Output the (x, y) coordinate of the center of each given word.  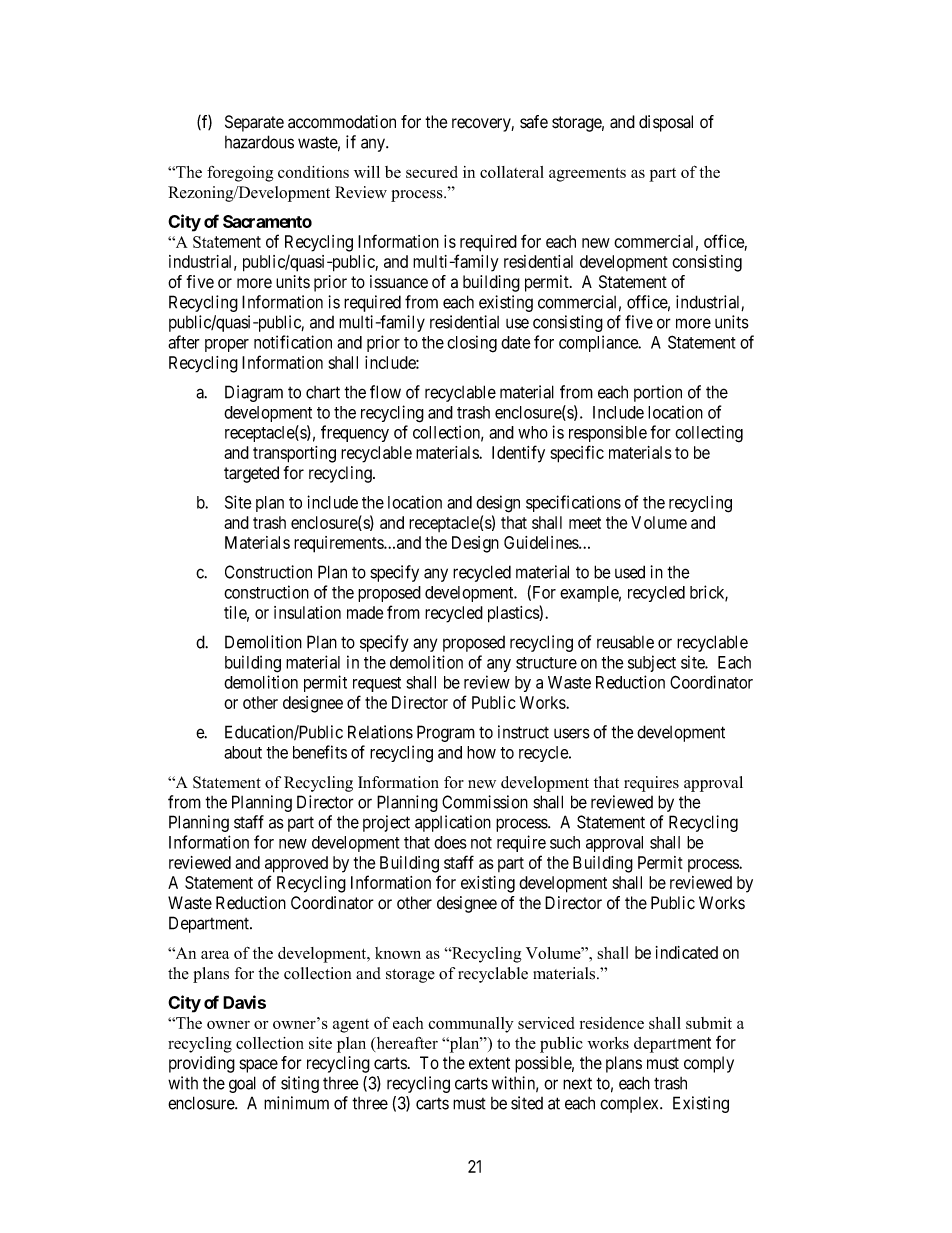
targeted (251, 474)
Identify (518, 454)
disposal (666, 123)
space (258, 1066)
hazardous (259, 142)
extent (489, 1063)
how (481, 752)
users (572, 733)
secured (432, 172)
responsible (608, 433)
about (243, 752)
